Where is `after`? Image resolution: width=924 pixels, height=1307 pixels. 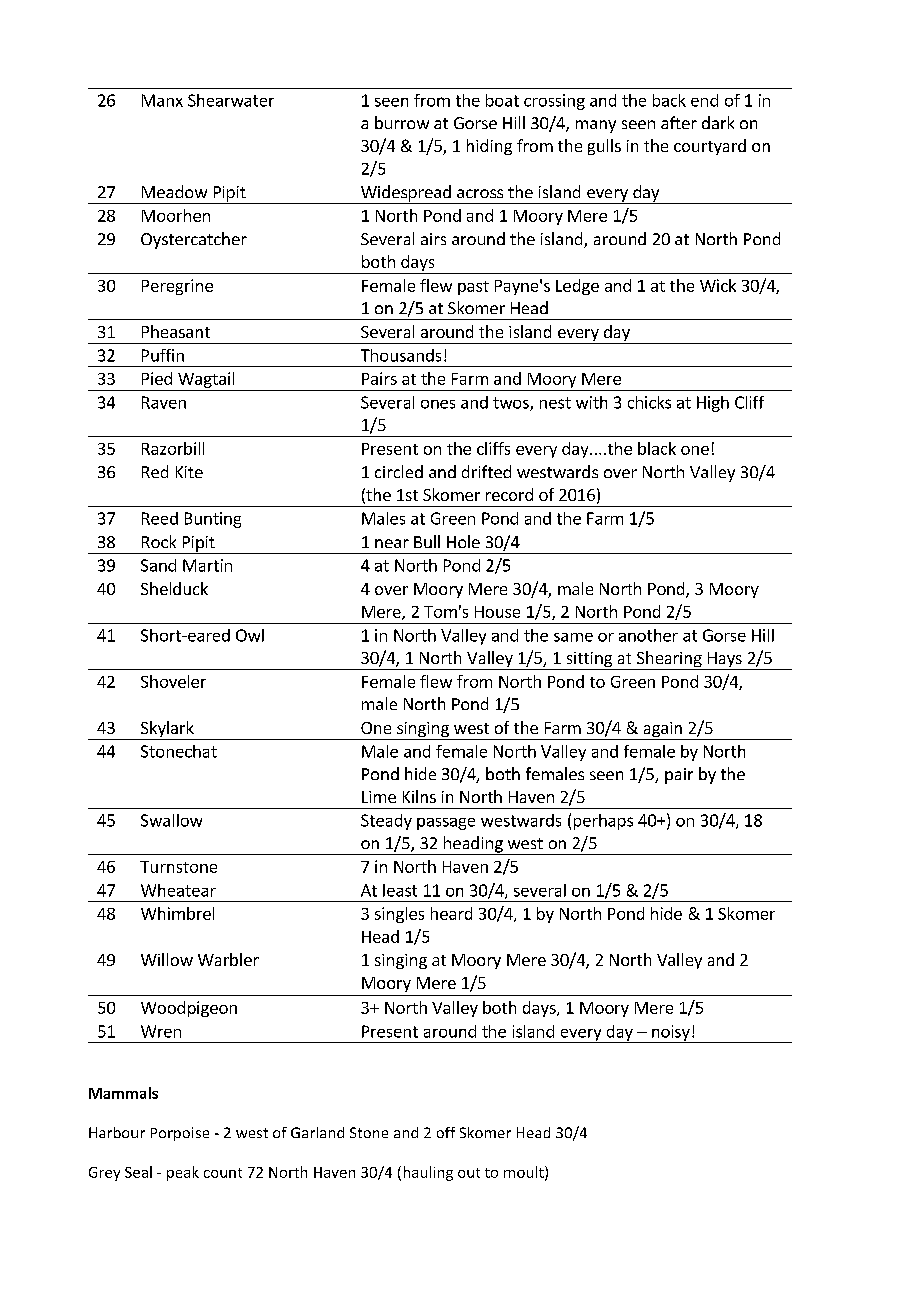 after is located at coordinates (679, 122).
